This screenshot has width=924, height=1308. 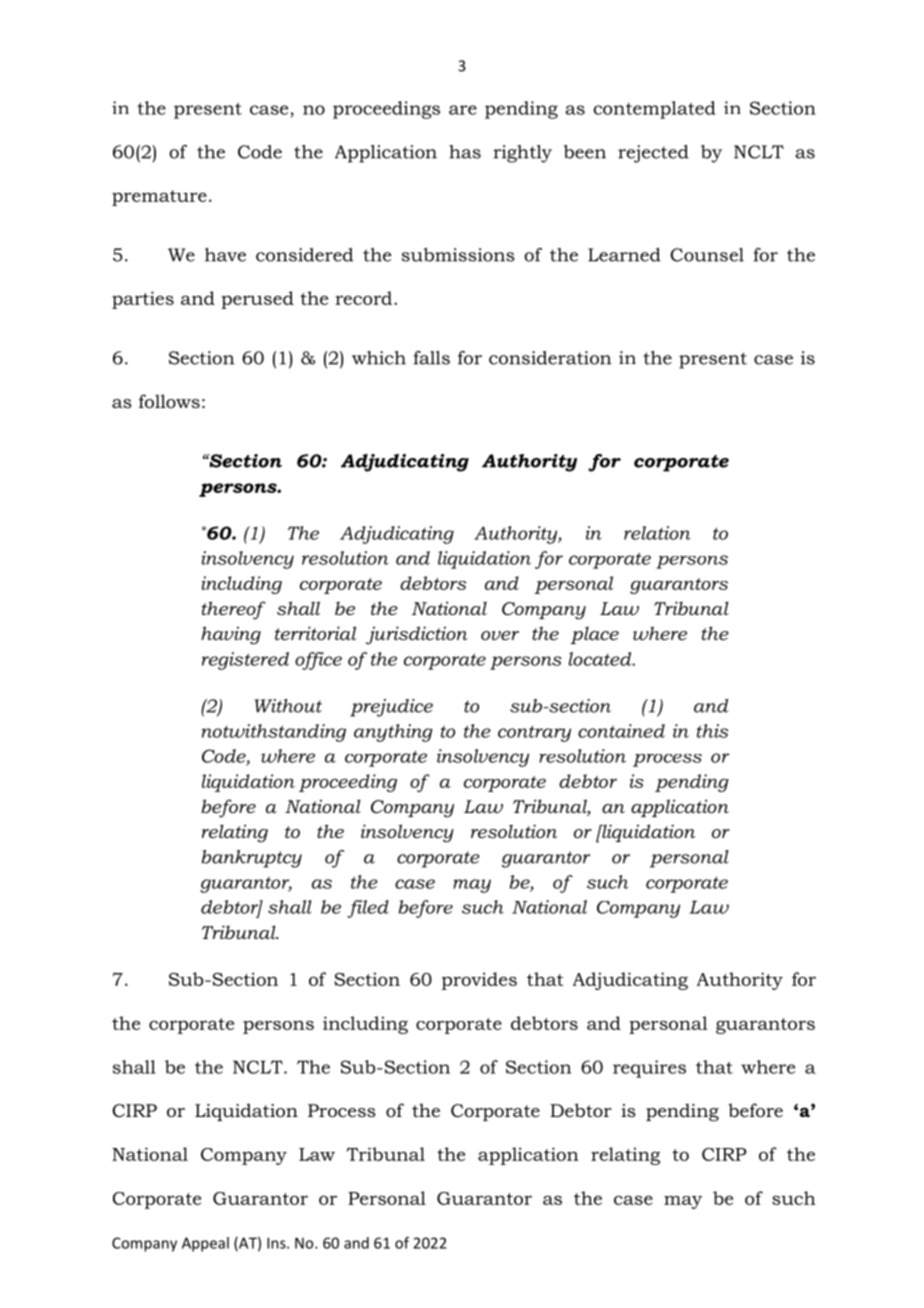 What do you see at coordinates (653, 154) in the screenshot?
I see `rejected` at bounding box center [653, 154].
